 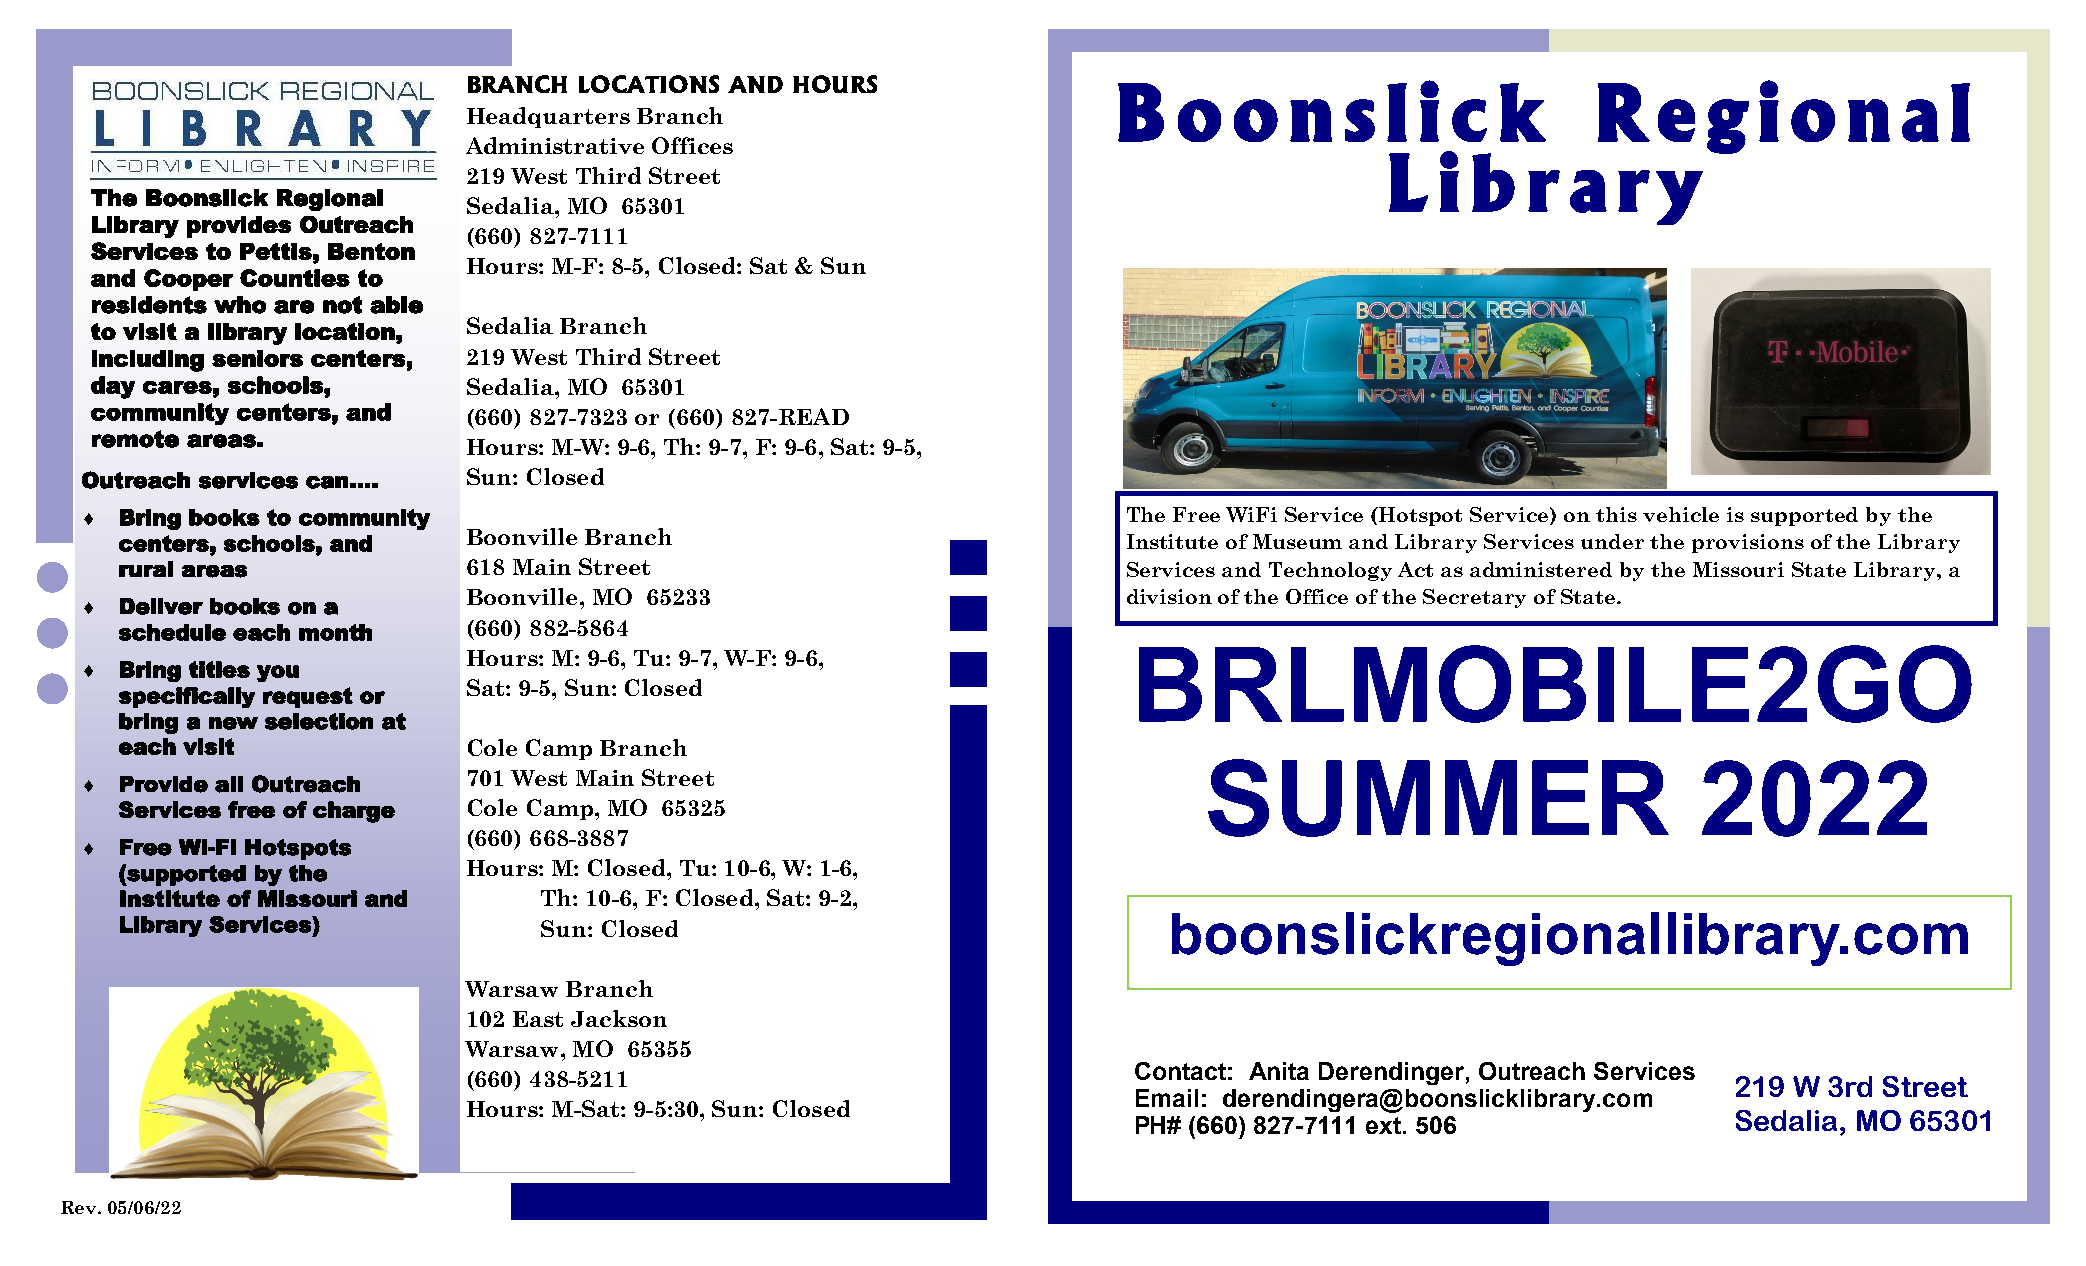 I want to click on Rev, so click(x=80, y=1207).
